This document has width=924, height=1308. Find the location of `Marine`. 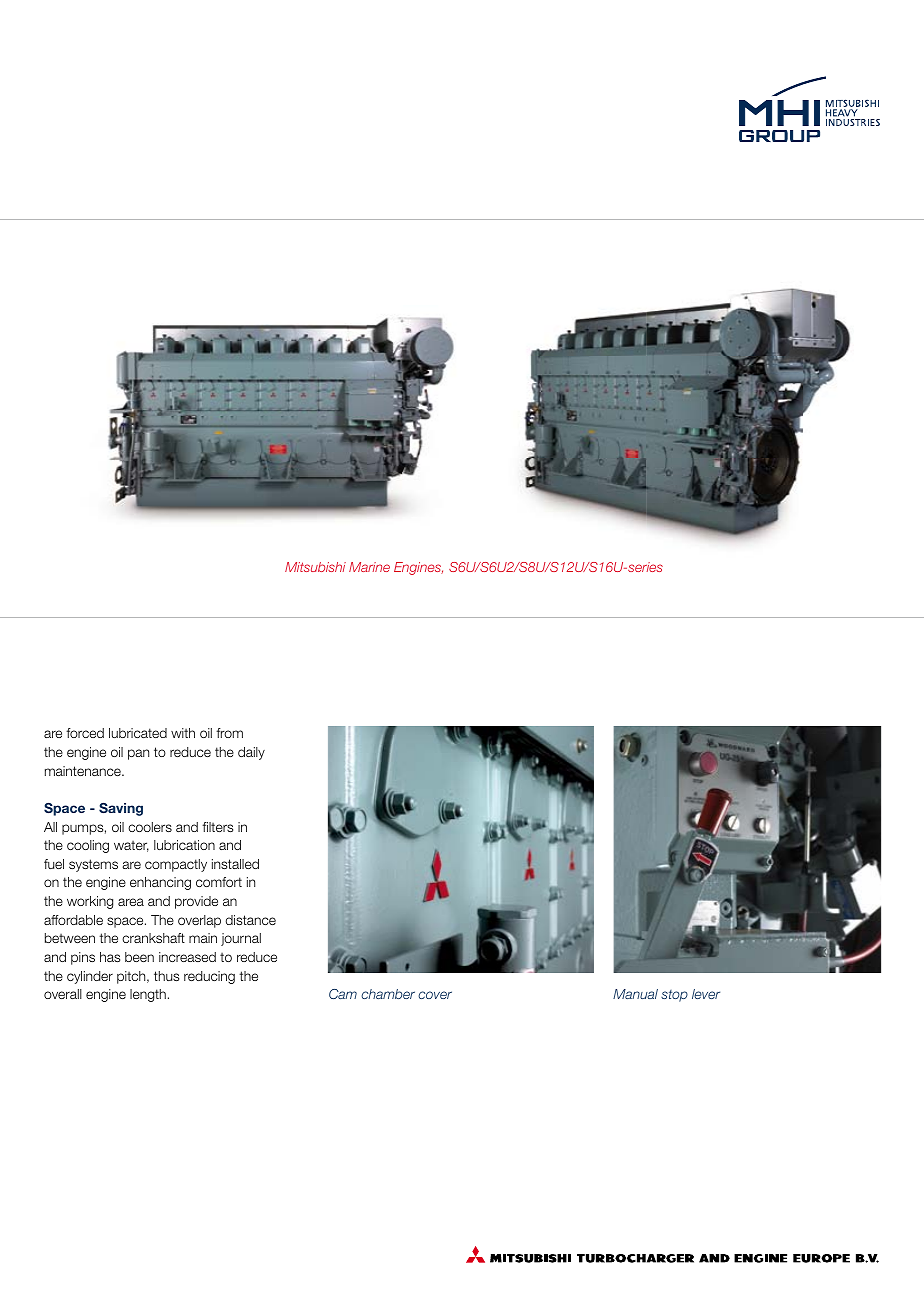

Marine is located at coordinates (369, 567).
